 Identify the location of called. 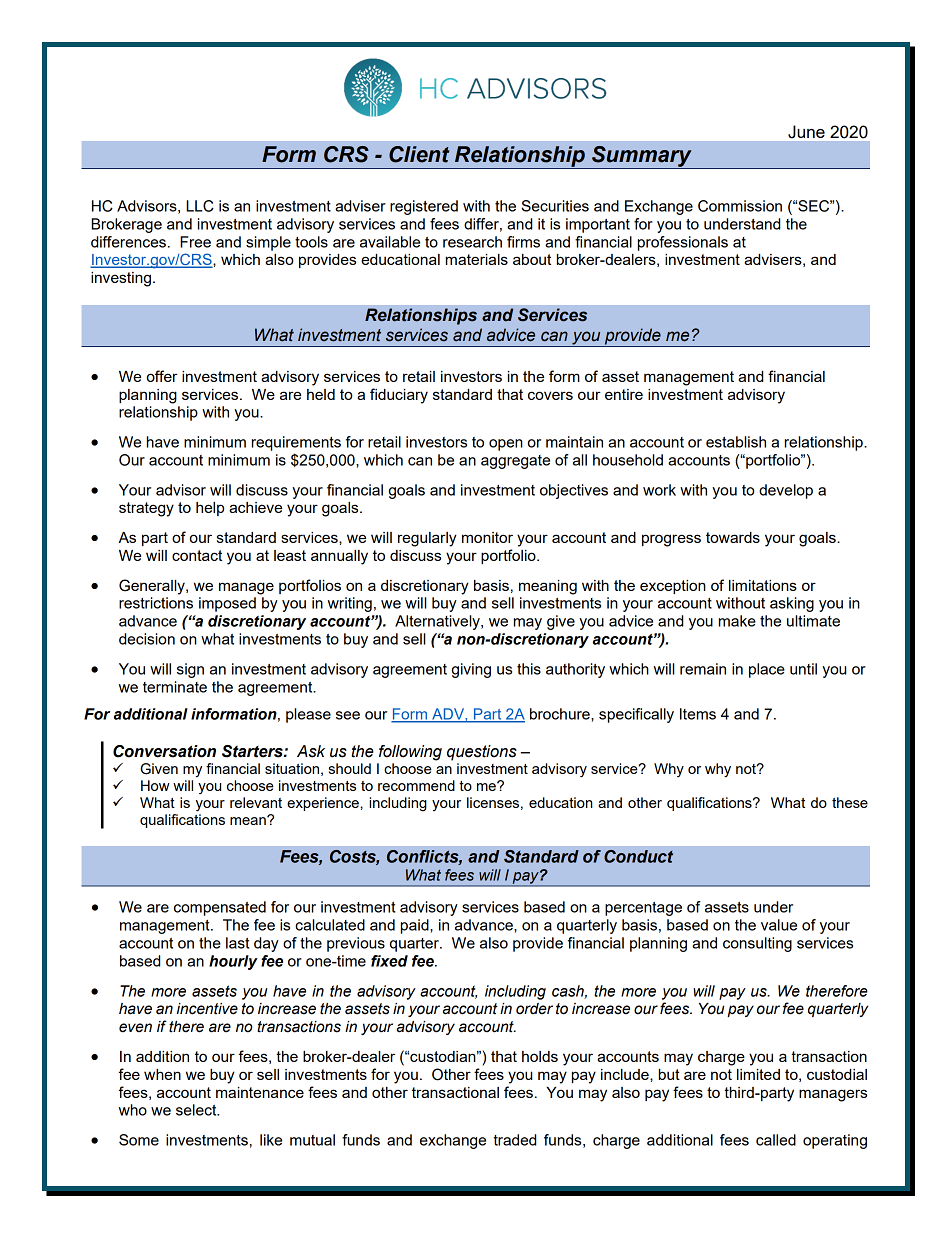
(776, 1140).
